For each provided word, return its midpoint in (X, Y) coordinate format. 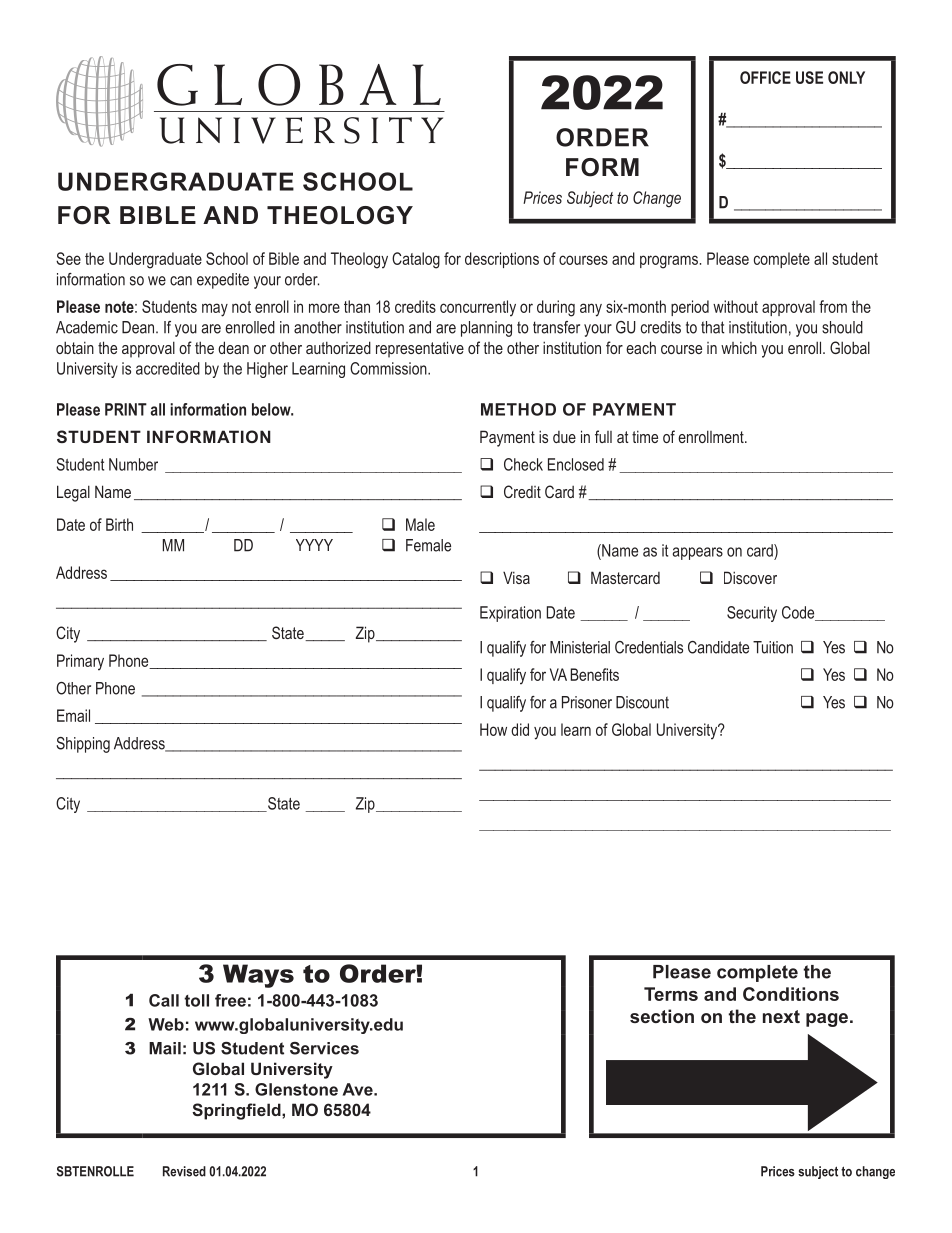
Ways (258, 976)
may (215, 310)
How (493, 729)
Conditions (791, 994)
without (735, 306)
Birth (119, 524)
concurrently (478, 308)
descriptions (502, 260)
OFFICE (765, 77)
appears (698, 553)
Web (166, 1024)
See (68, 258)
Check (523, 464)
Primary (80, 662)
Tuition (773, 647)
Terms (671, 994)
